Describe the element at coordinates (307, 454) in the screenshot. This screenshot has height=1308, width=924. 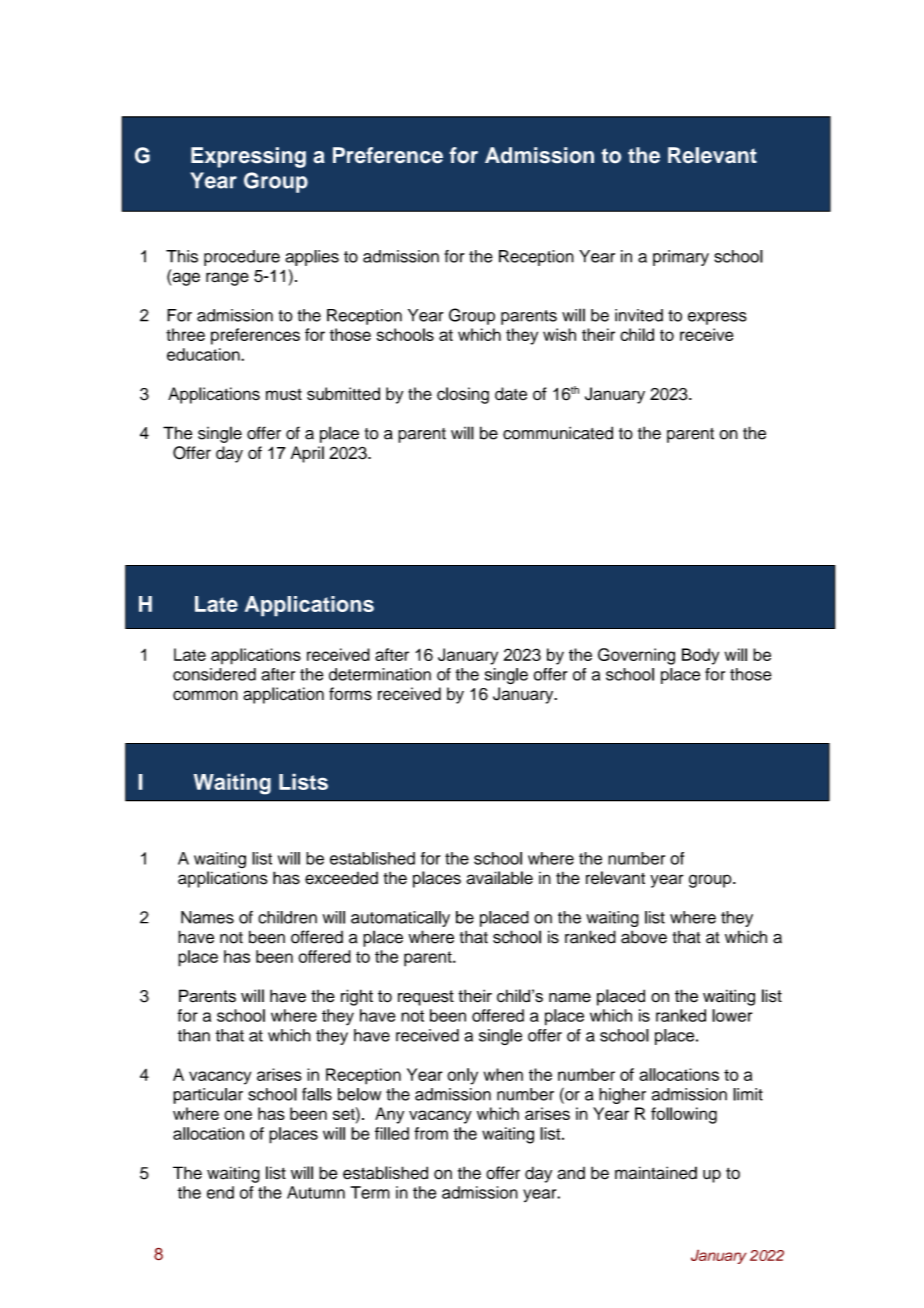
I see `April` at that location.
